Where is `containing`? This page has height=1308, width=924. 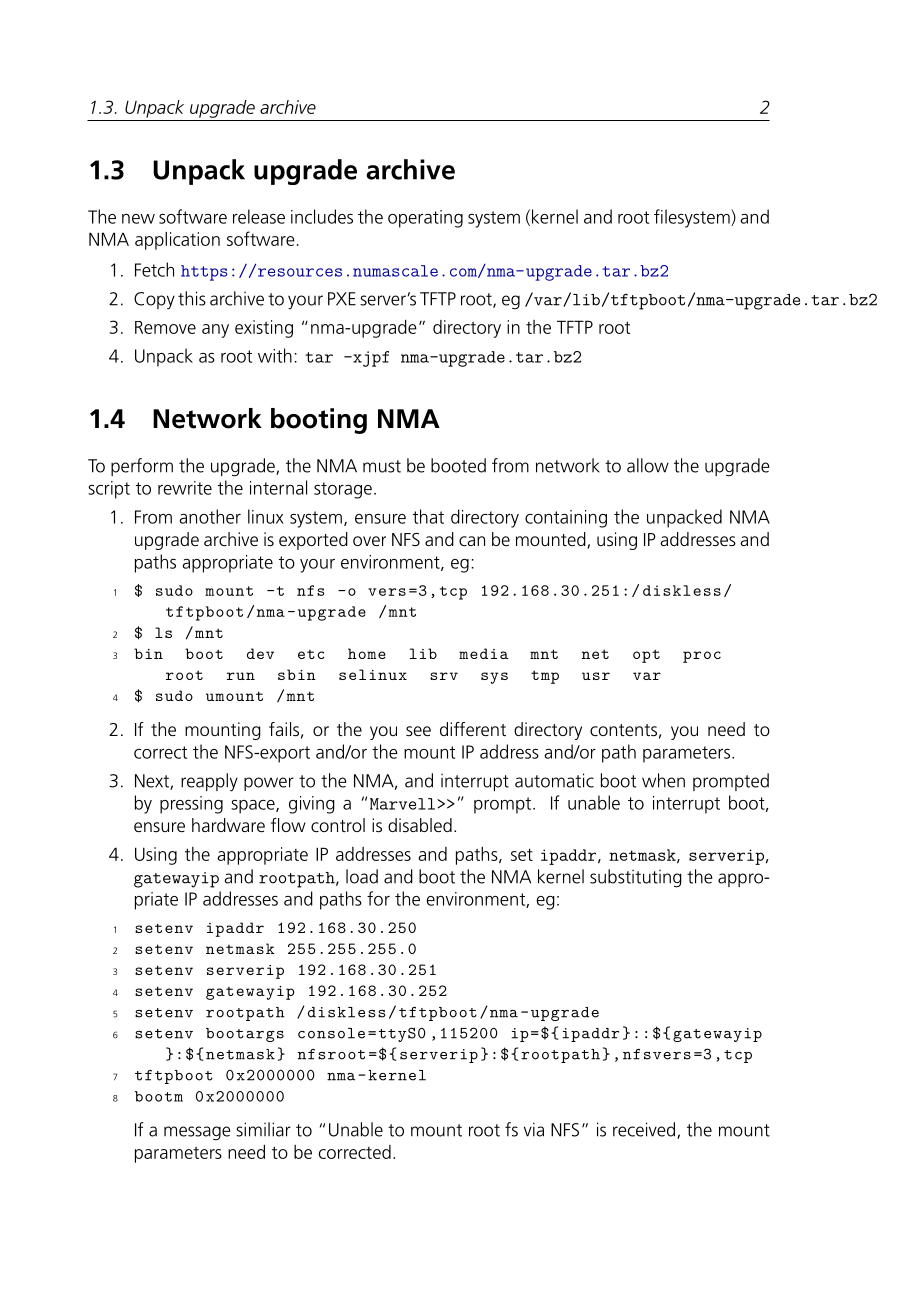
containing is located at coordinates (566, 519).
